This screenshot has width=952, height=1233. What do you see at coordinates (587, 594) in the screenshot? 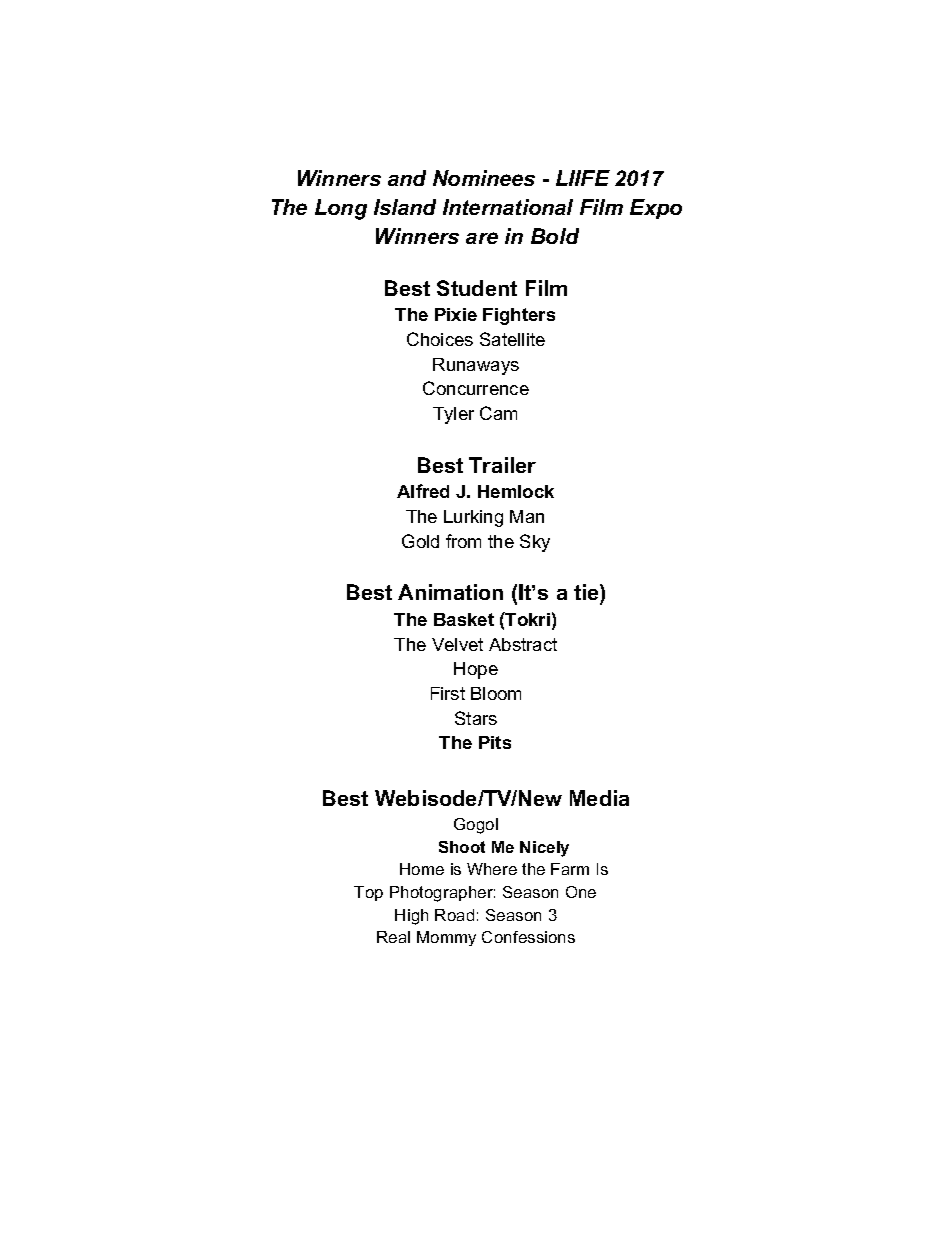
I see `tie` at bounding box center [587, 594].
